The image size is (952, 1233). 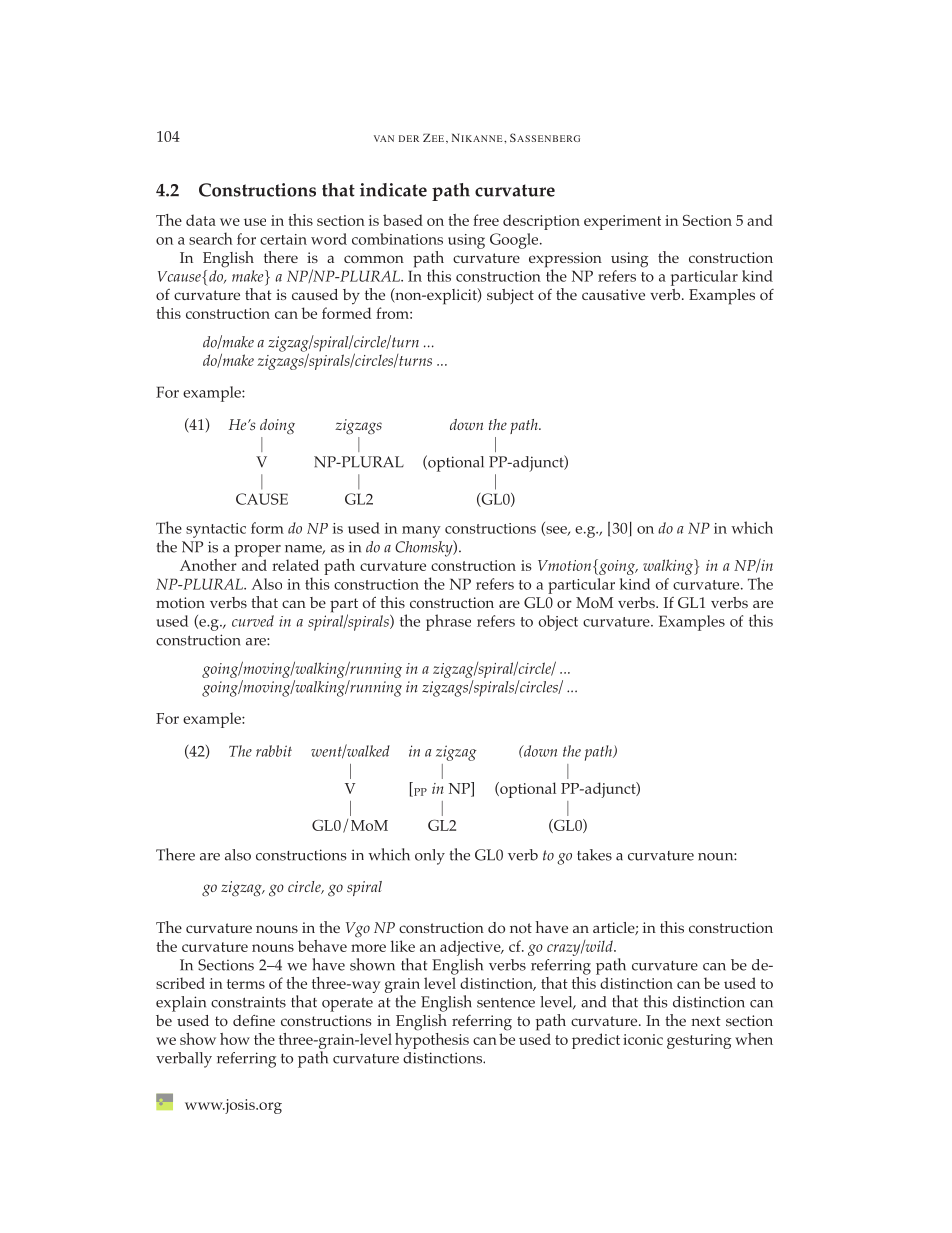 What do you see at coordinates (594, 855) in the screenshot?
I see `takes` at bounding box center [594, 855].
